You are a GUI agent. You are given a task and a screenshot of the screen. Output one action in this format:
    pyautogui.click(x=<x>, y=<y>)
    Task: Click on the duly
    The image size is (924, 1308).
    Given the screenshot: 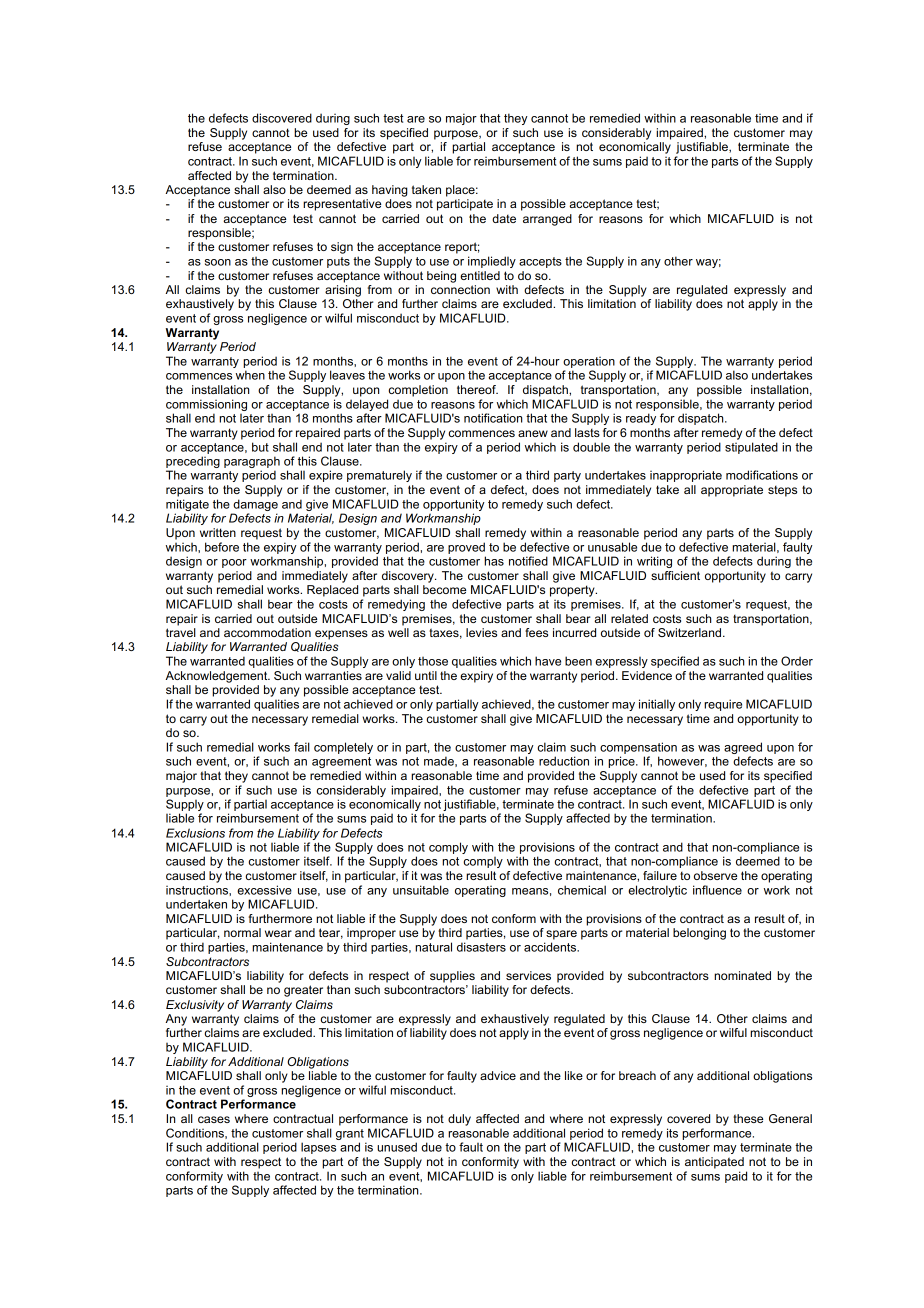 What is the action you would take?
    pyautogui.click(x=459, y=1120)
